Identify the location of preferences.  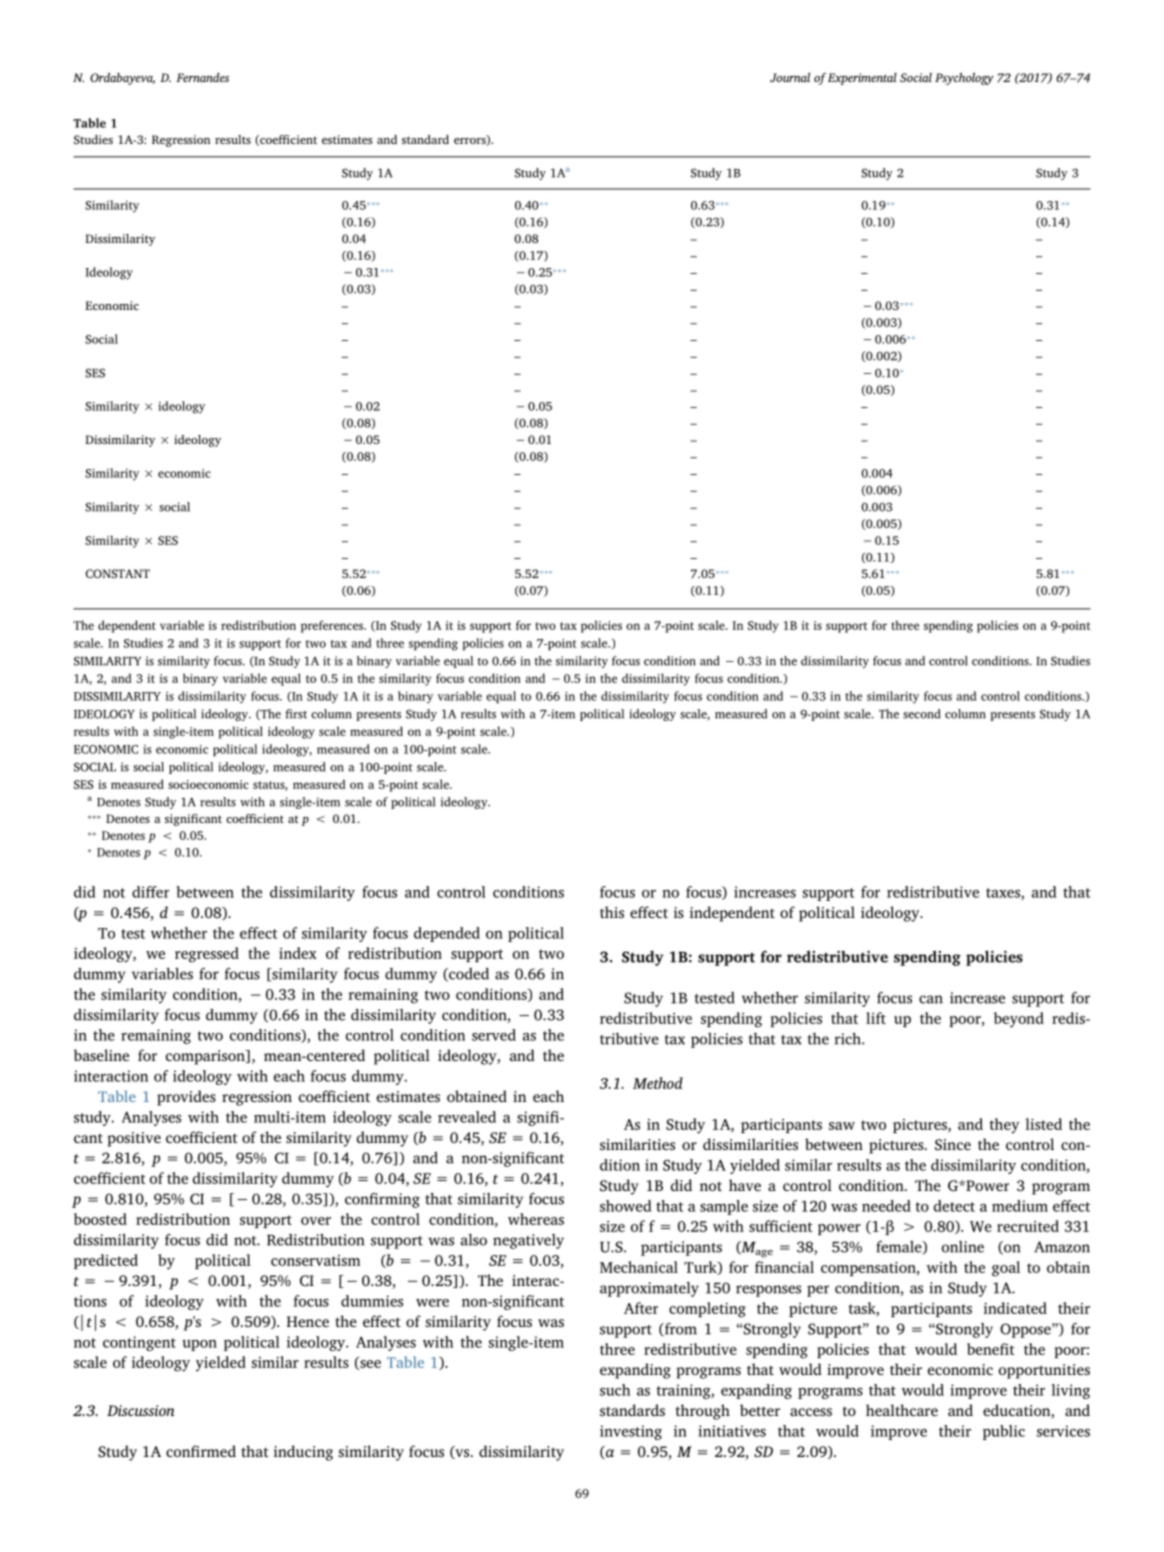
(333, 626).
